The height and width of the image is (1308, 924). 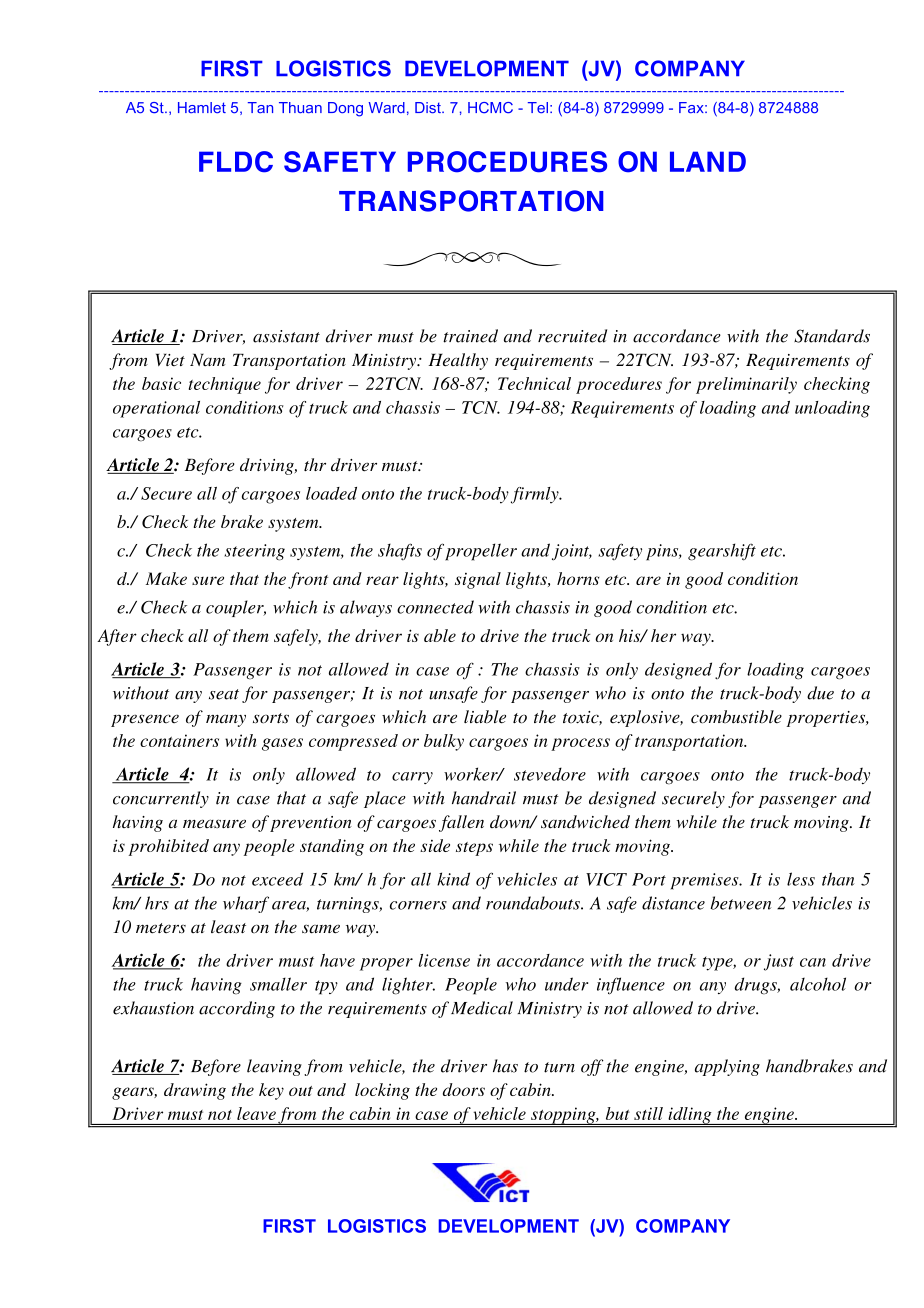 What do you see at coordinates (166, 578) in the image?
I see `Make` at bounding box center [166, 578].
